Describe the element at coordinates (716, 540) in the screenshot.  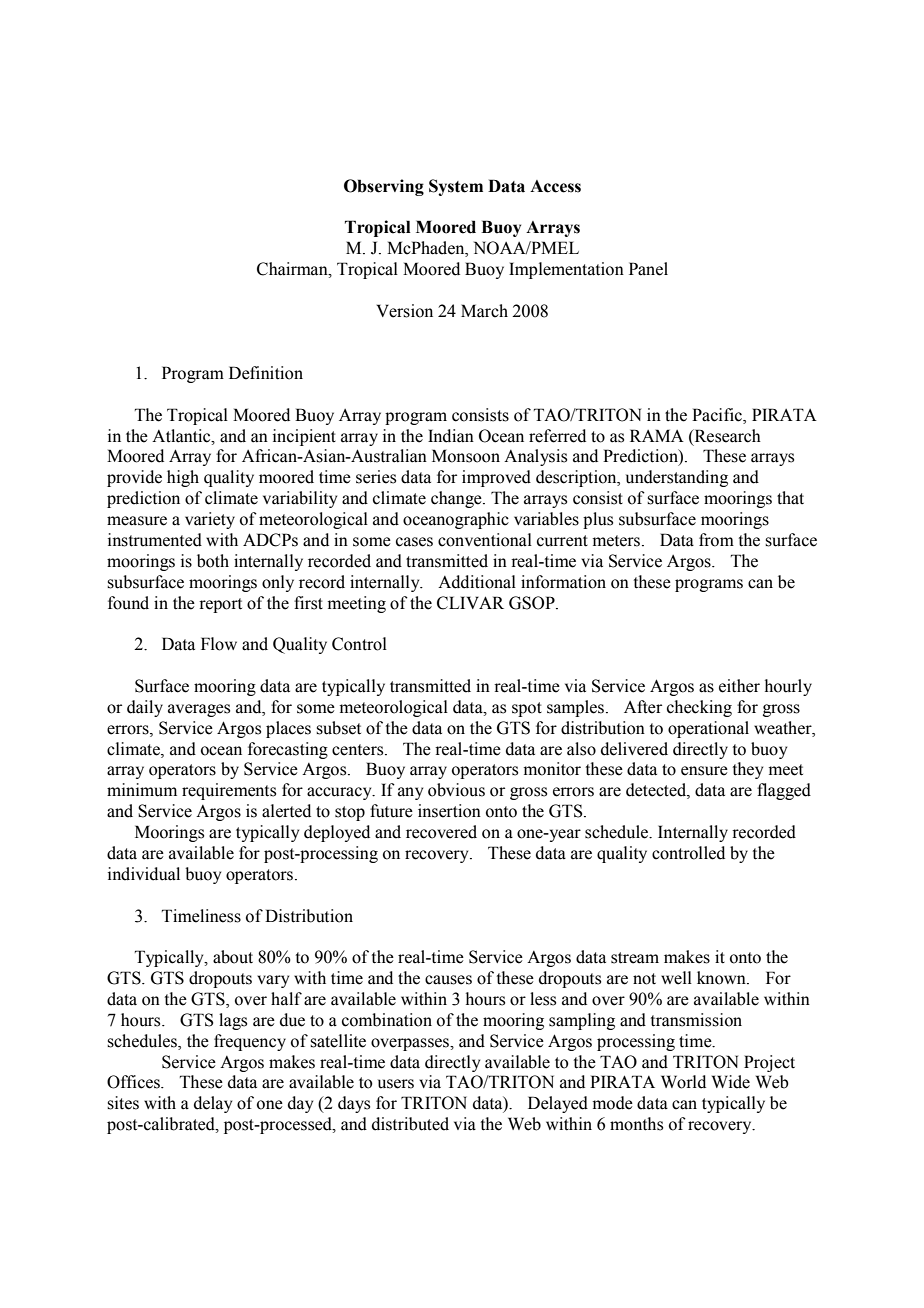
I see `from` at that location.
